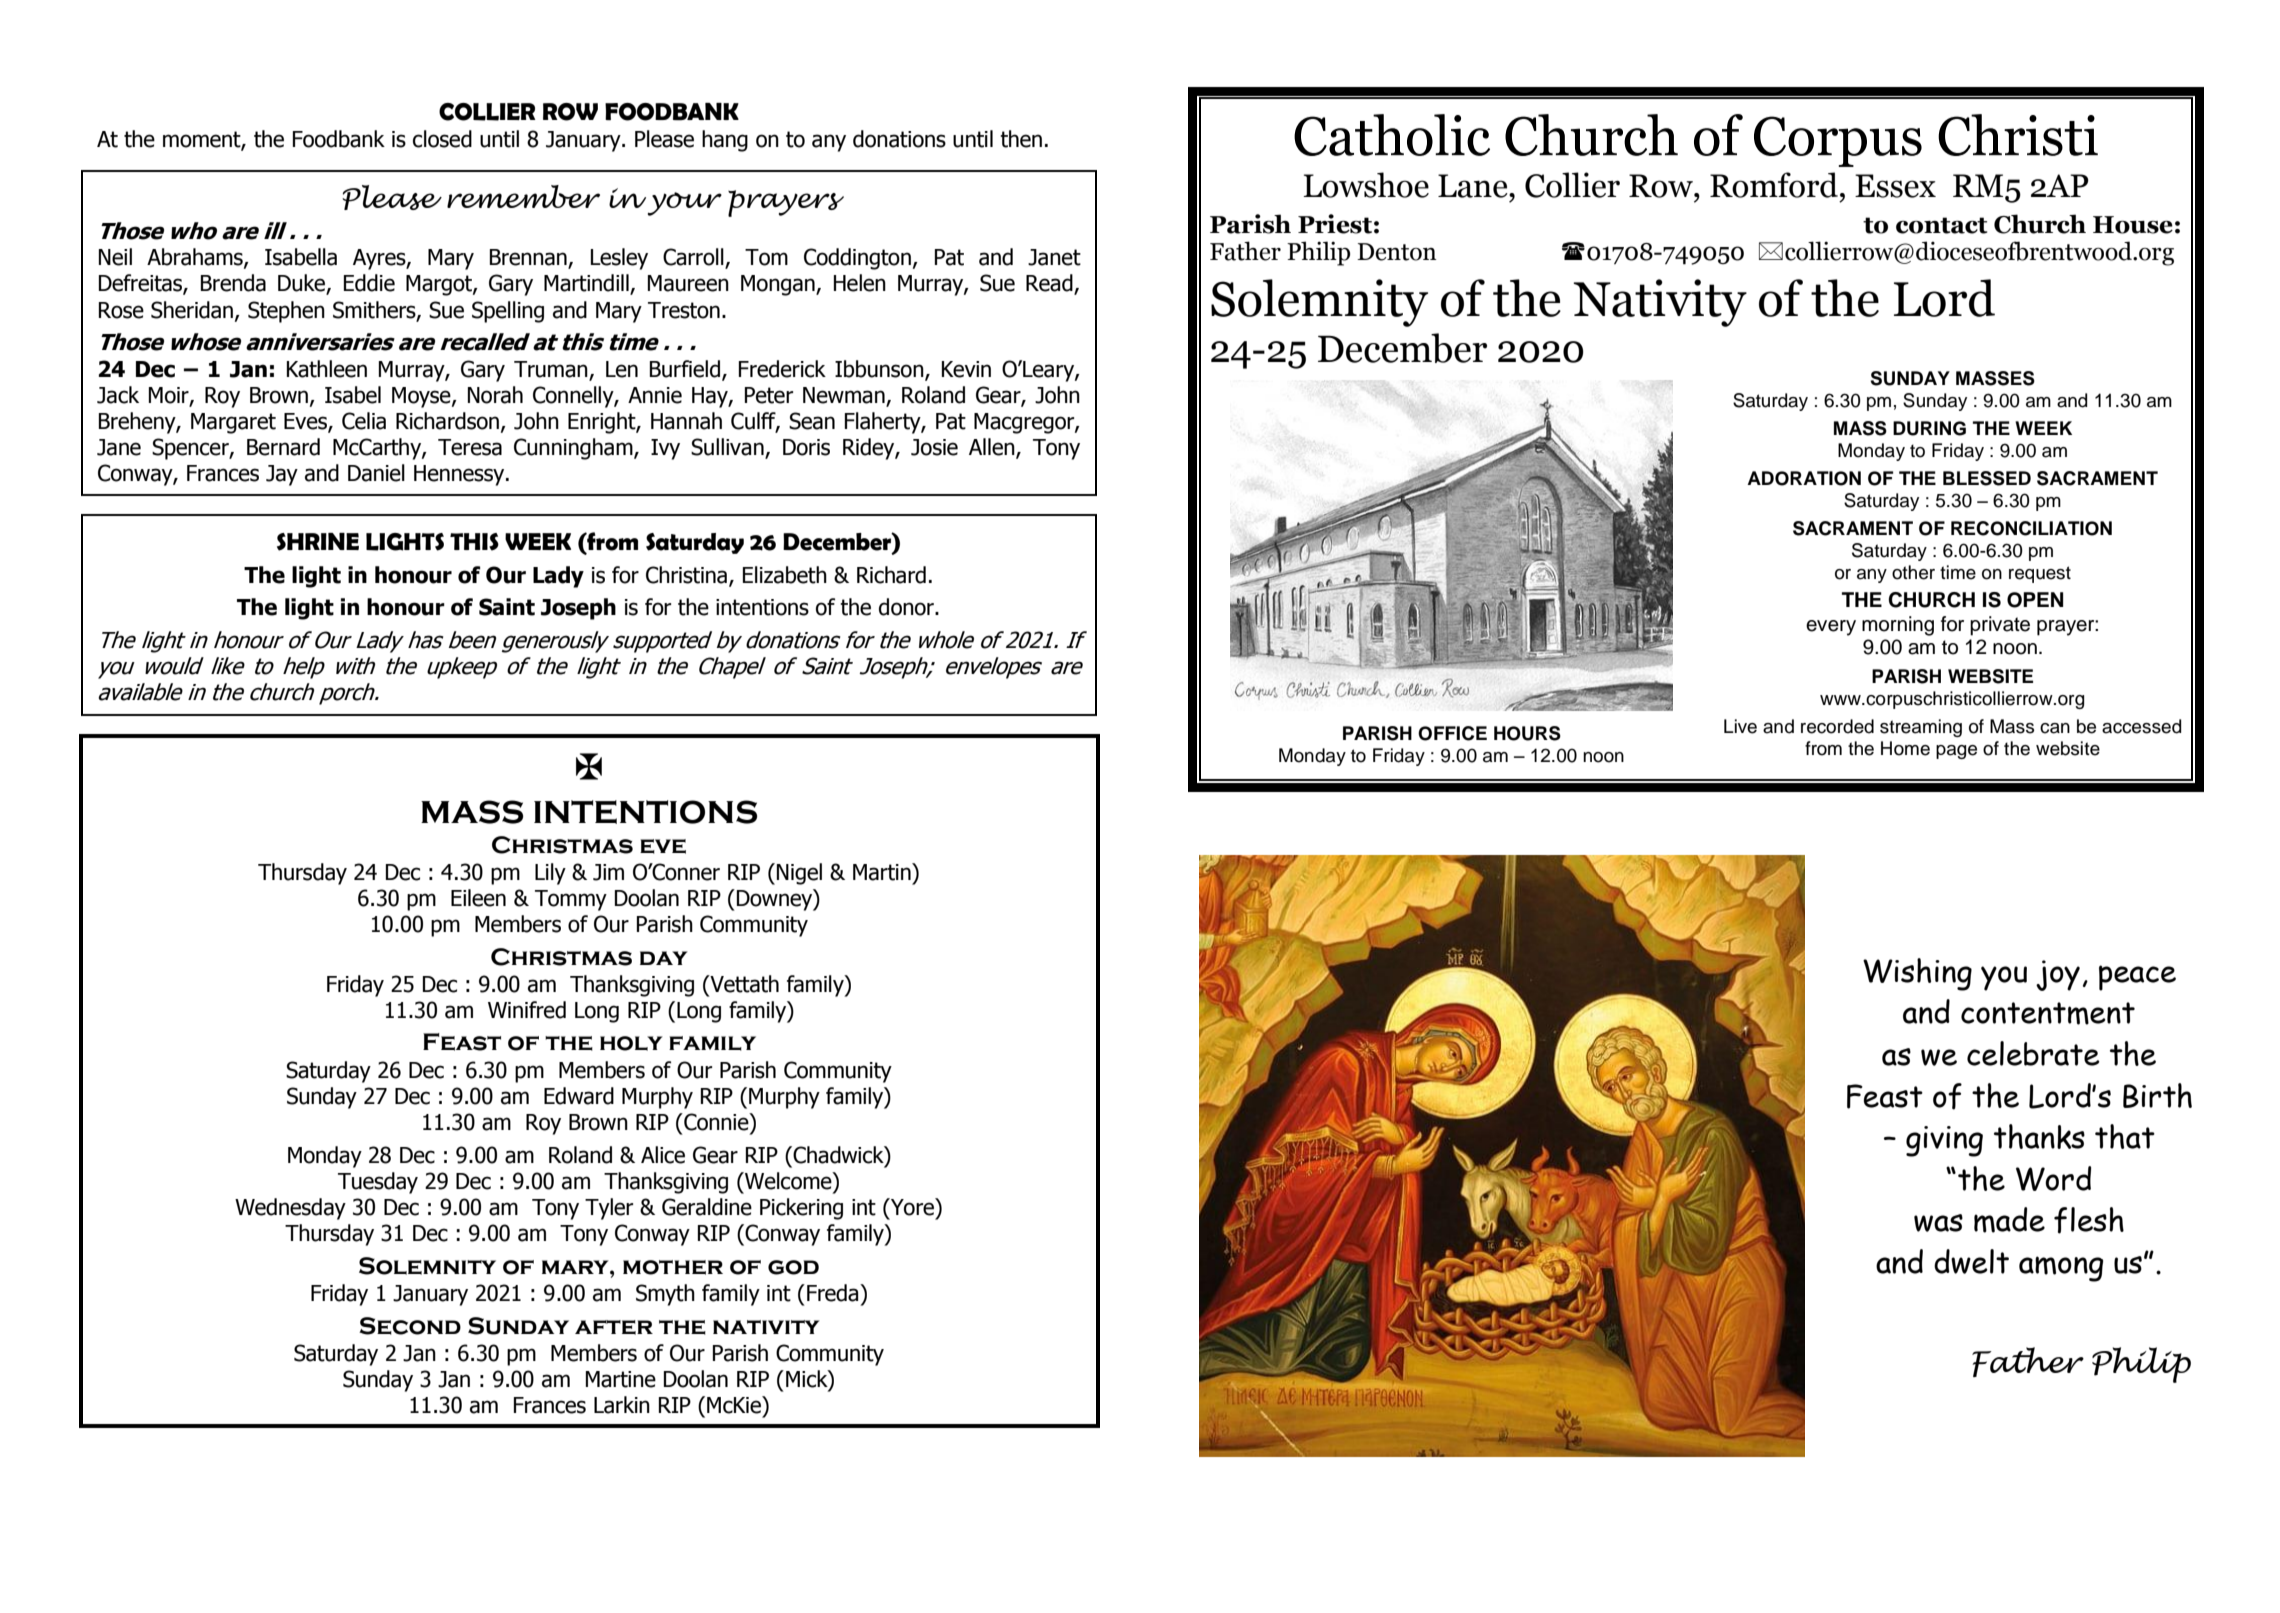 This screenshot has height=1613, width=2280. I want to click on Wishing, so click(1917, 974).
